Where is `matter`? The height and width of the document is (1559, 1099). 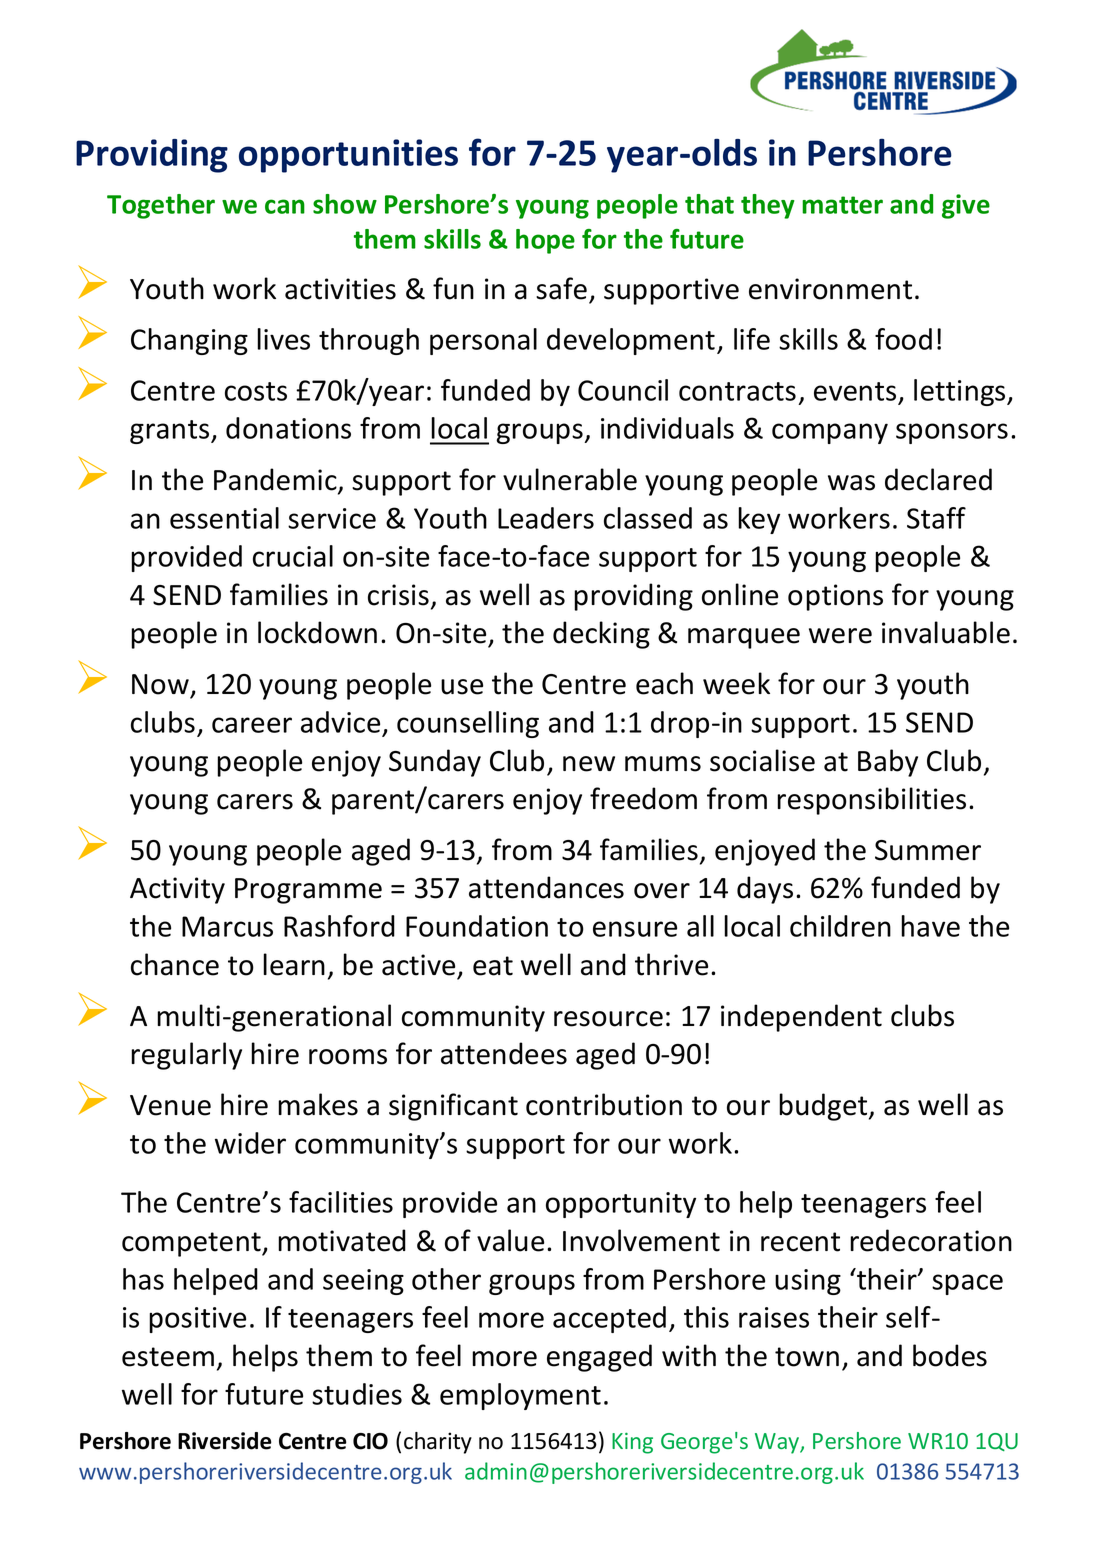
matter is located at coordinates (842, 205).
